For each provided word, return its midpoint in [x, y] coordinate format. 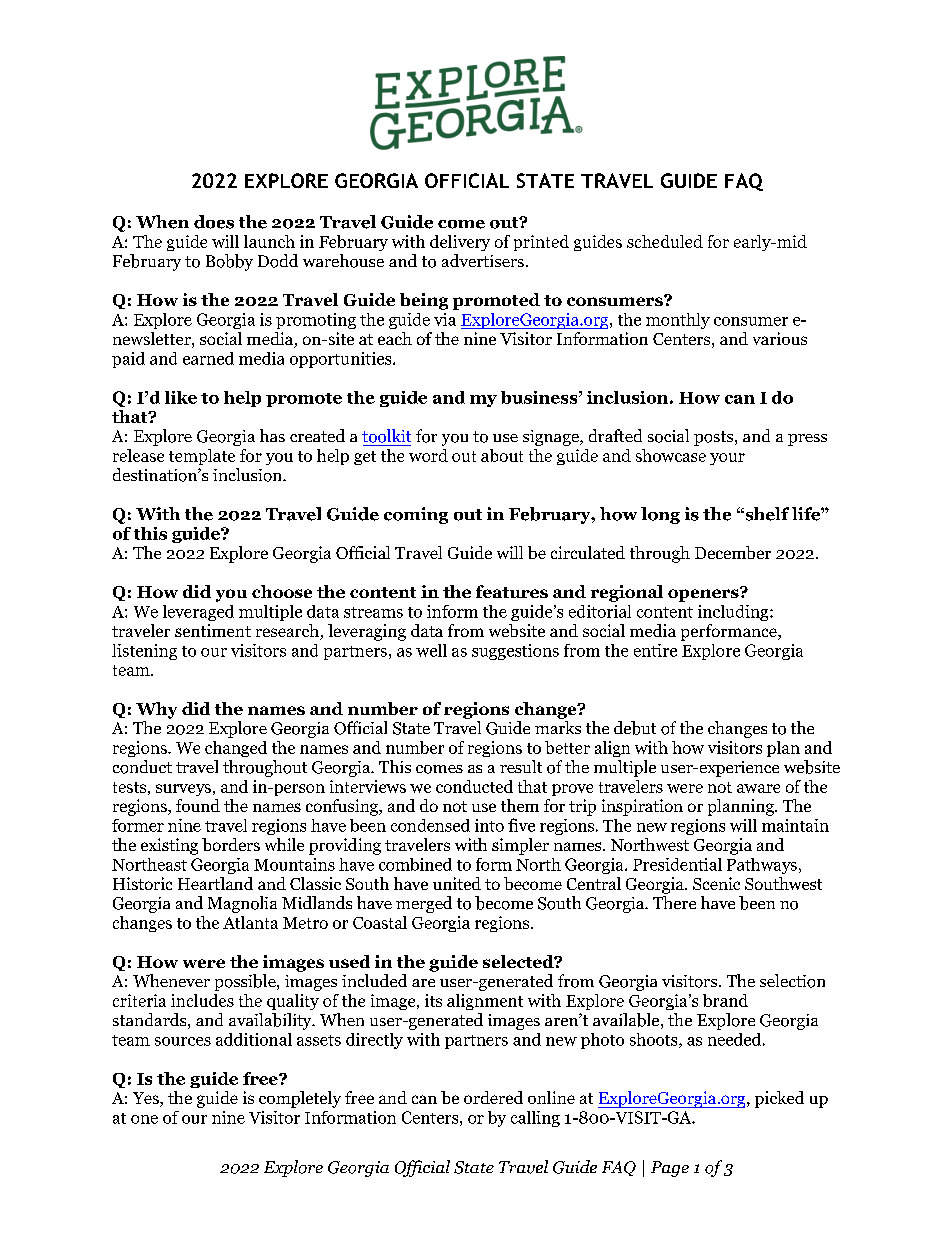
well [431, 650]
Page [670, 1169]
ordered [493, 1097]
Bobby [229, 262]
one [144, 1119]
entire [655, 650]
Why [156, 710]
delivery [460, 243]
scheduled [665, 241]
